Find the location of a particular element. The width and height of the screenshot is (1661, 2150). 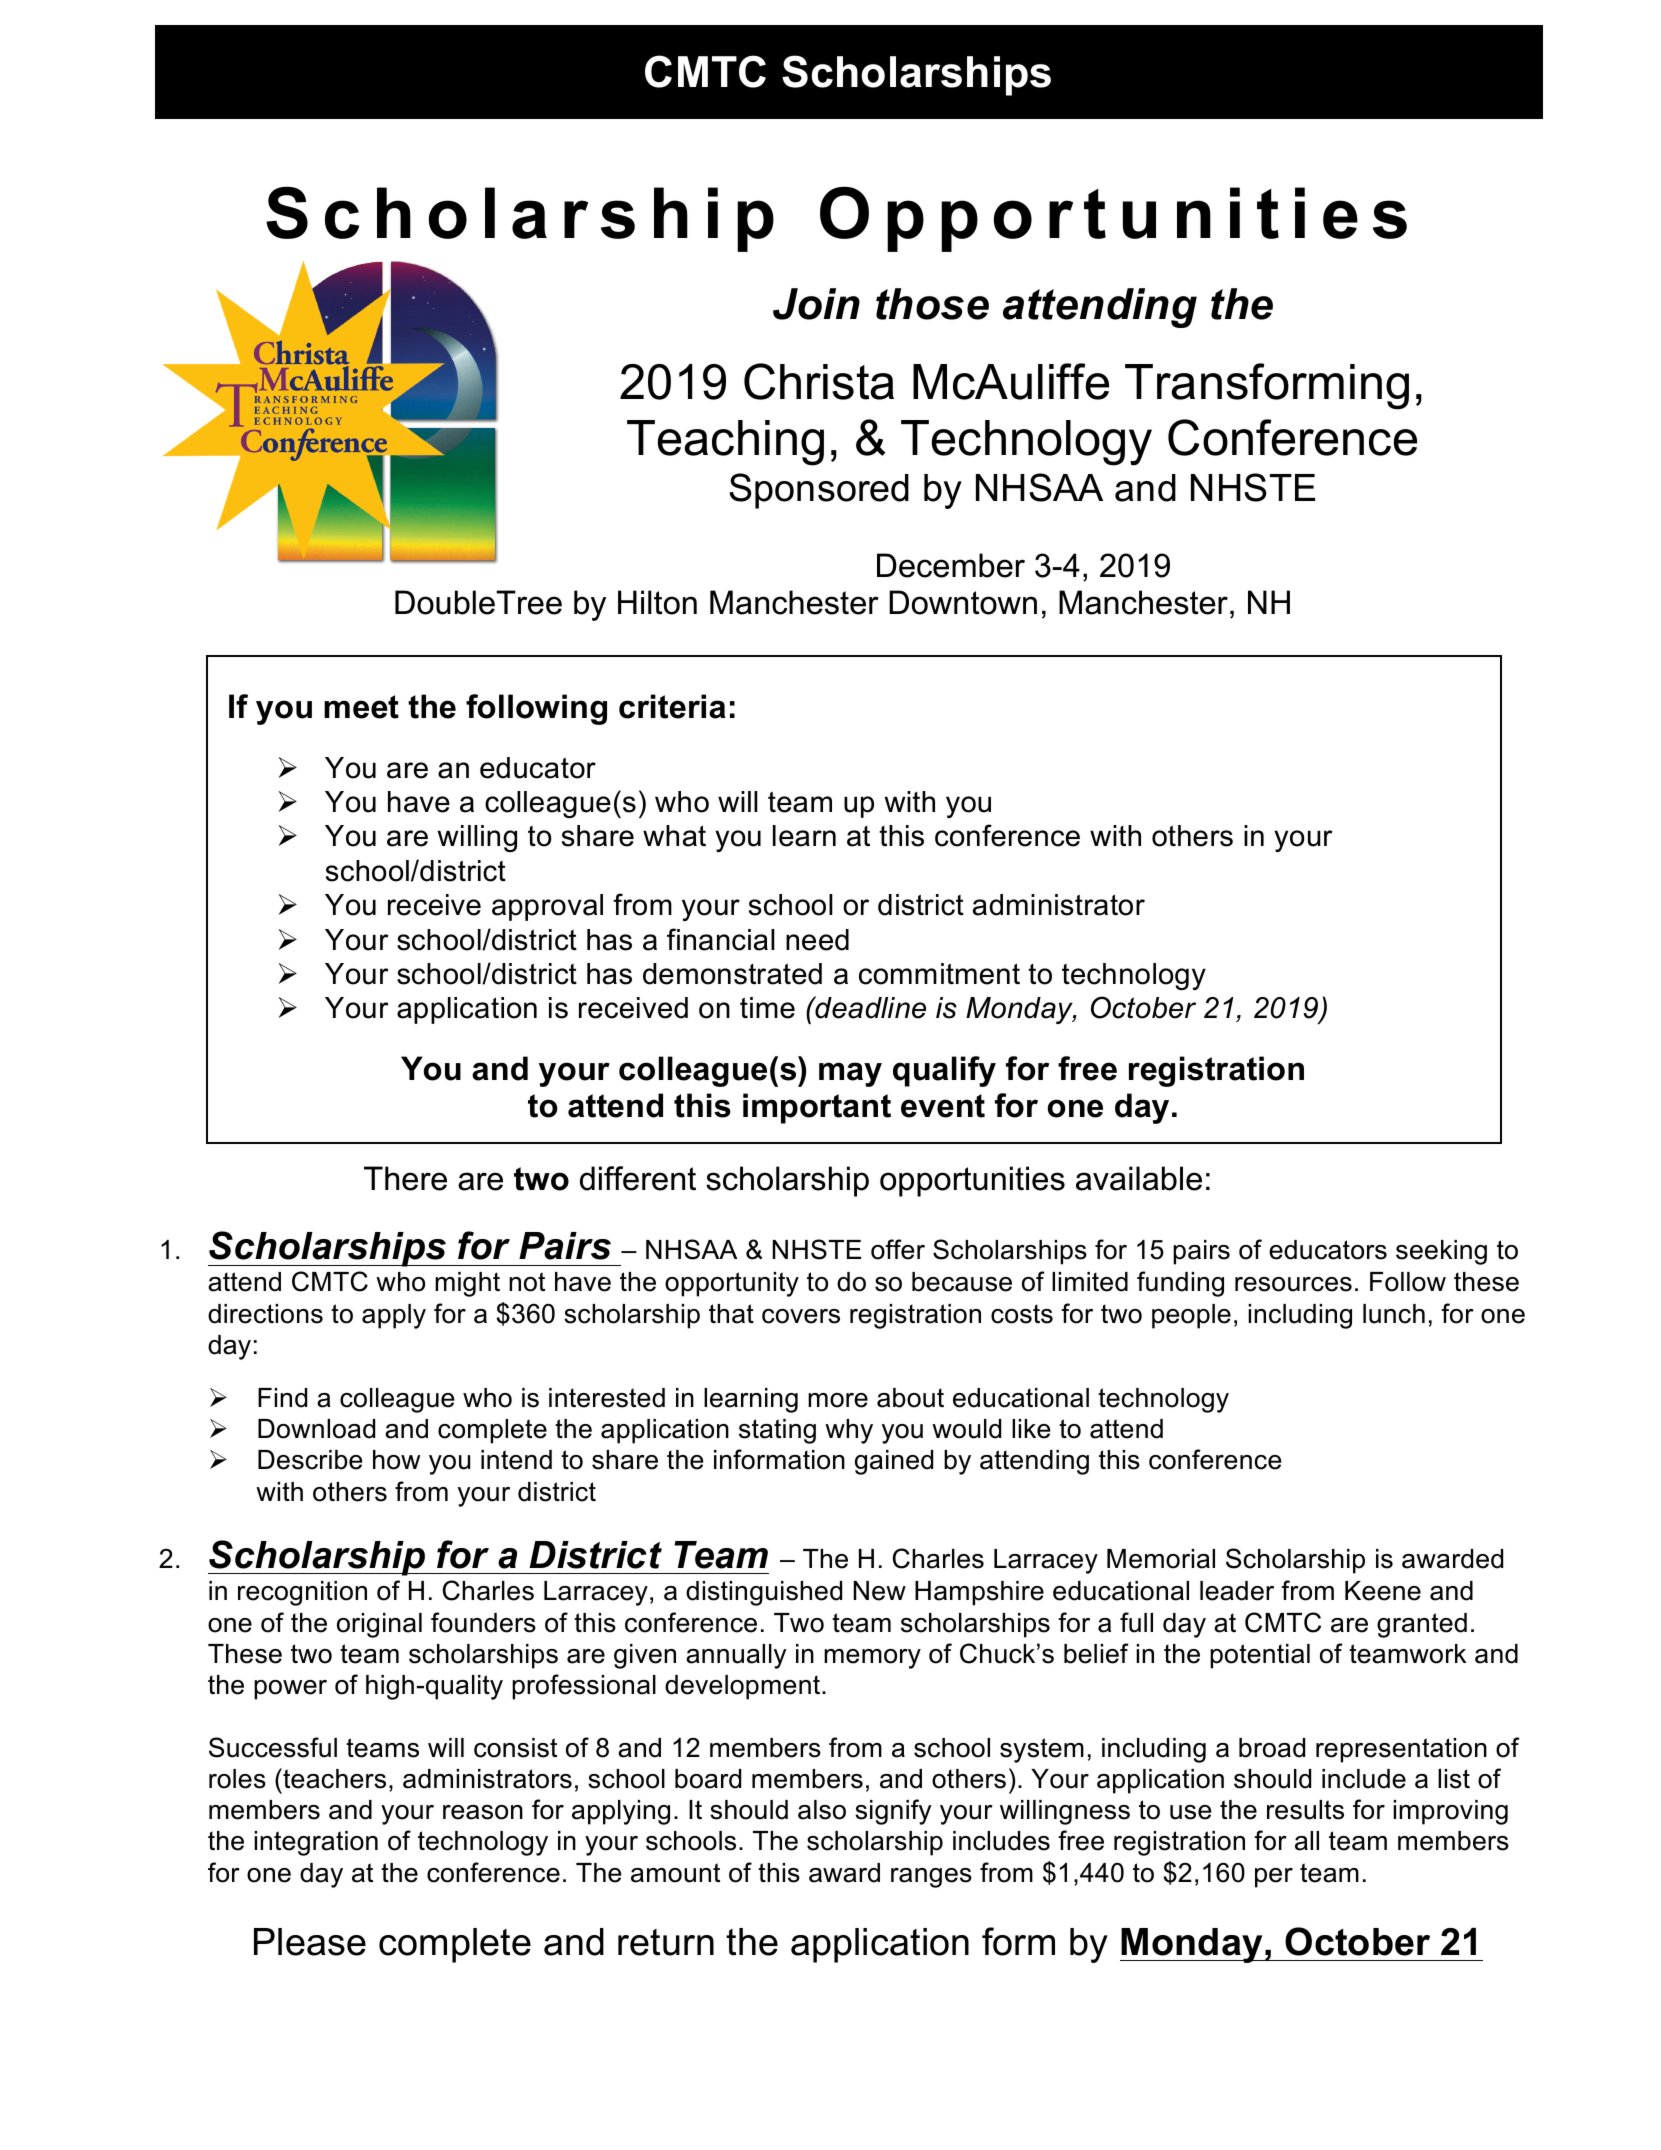

Teaching is located at coordinates (725, 443).
